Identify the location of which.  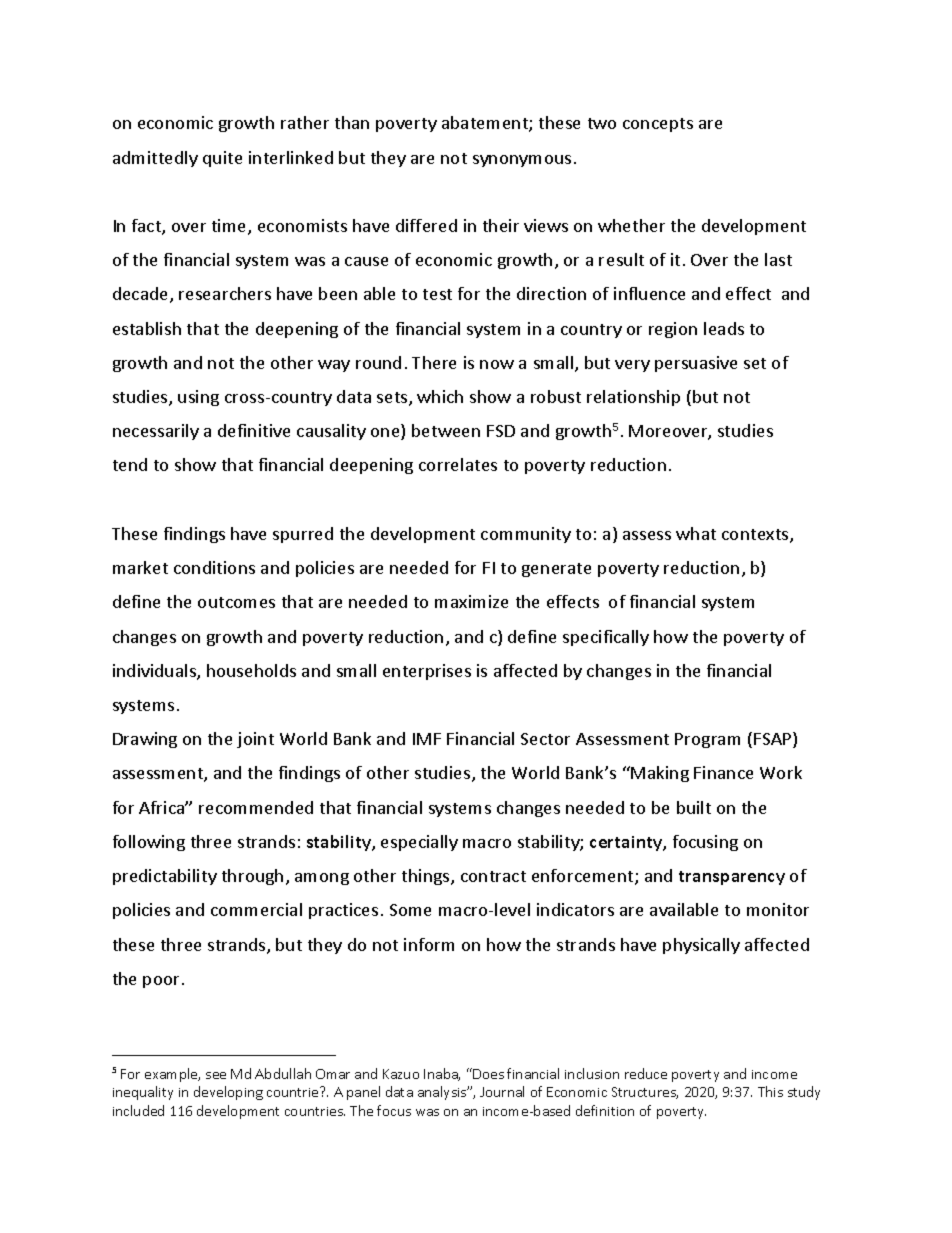
(440, 396).
